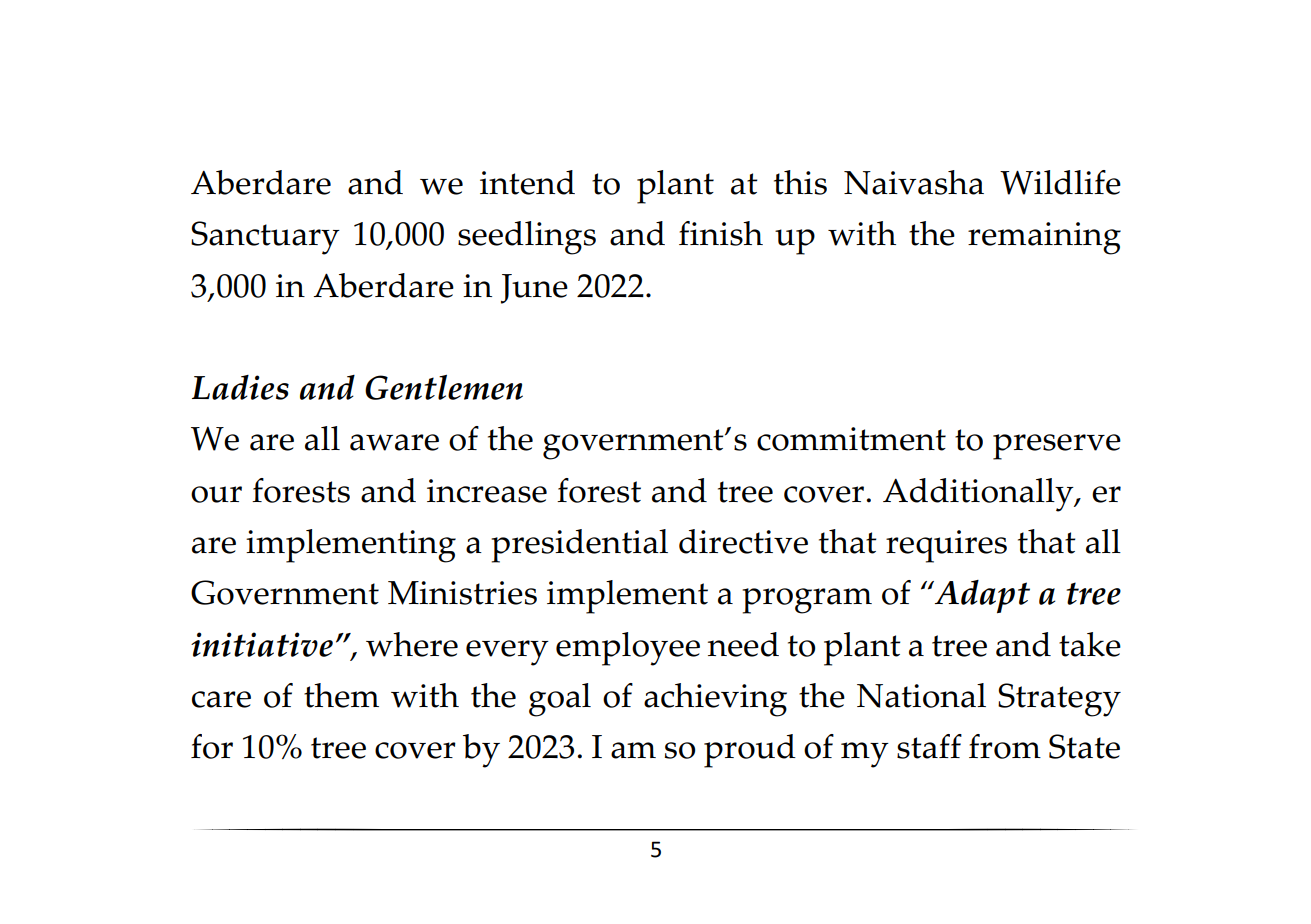 Image resolution: width=1311 pixels, height=924 pixels. Describe the element at coordinates (341, 695) in the screenshot. I see `them` at that location.
